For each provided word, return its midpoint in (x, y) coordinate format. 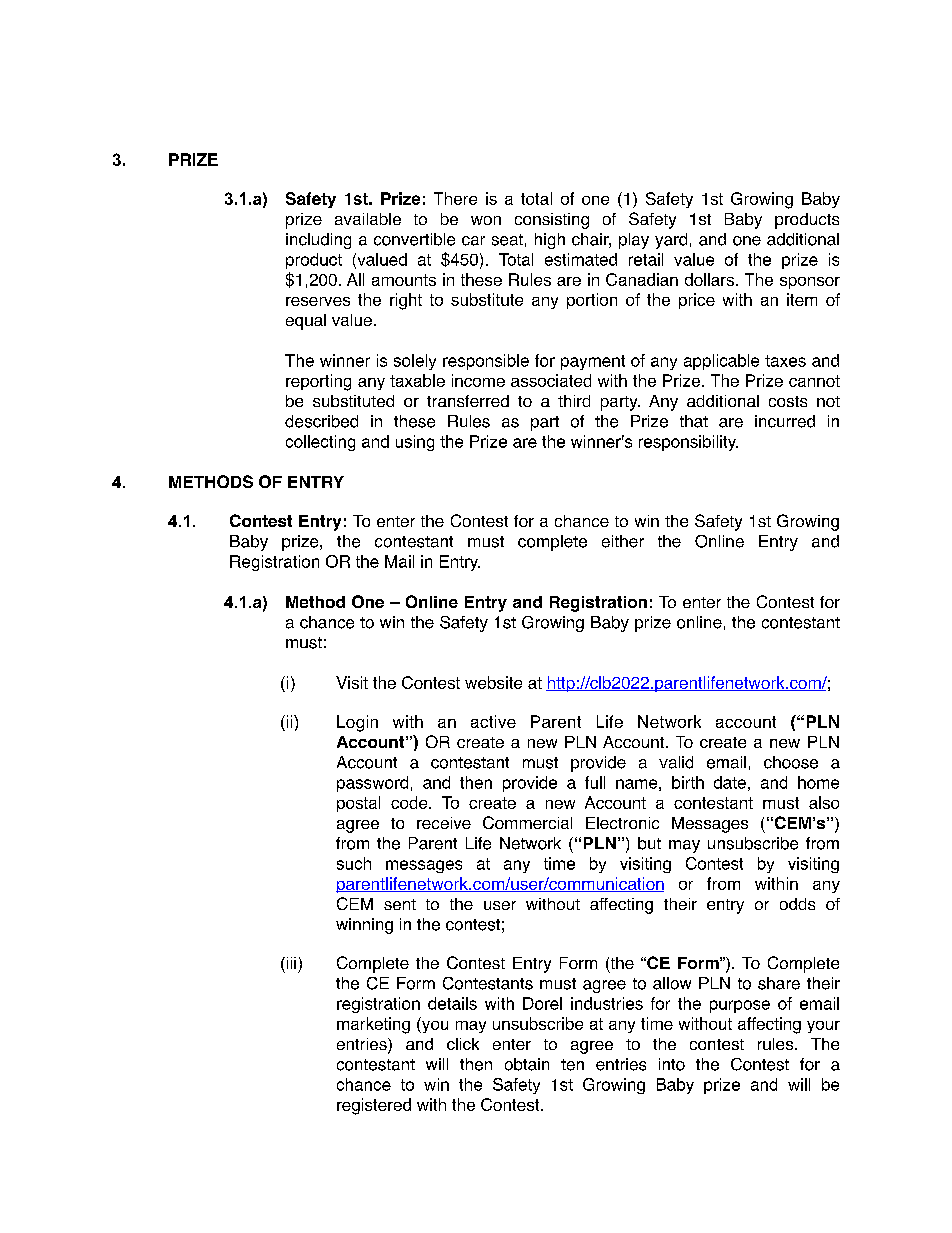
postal (358, 804)
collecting (320, 443)
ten (572, 1065)
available (368, 219)
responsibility (688, 443)
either (623, 541)
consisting (552, 221)
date (730, 782)
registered (374, 1106)
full (595, 782)
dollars (709, 279)
